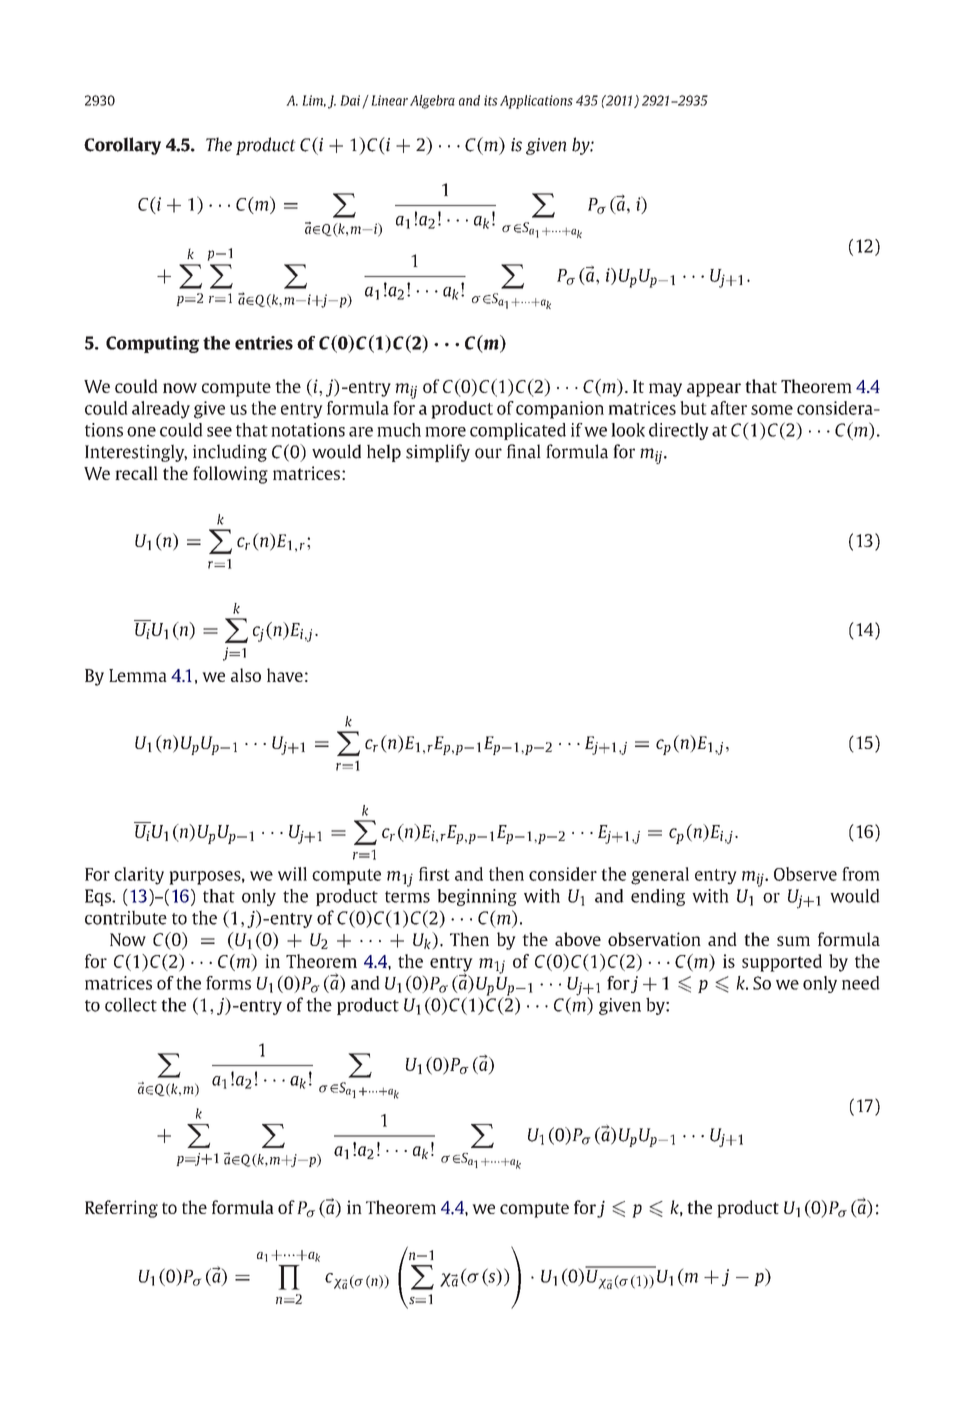 This screenshot has height=1415, width=973. What do you see at coordinates (285, 675) in the screenshot?
I see `have` at bounding box center [285, 675].
